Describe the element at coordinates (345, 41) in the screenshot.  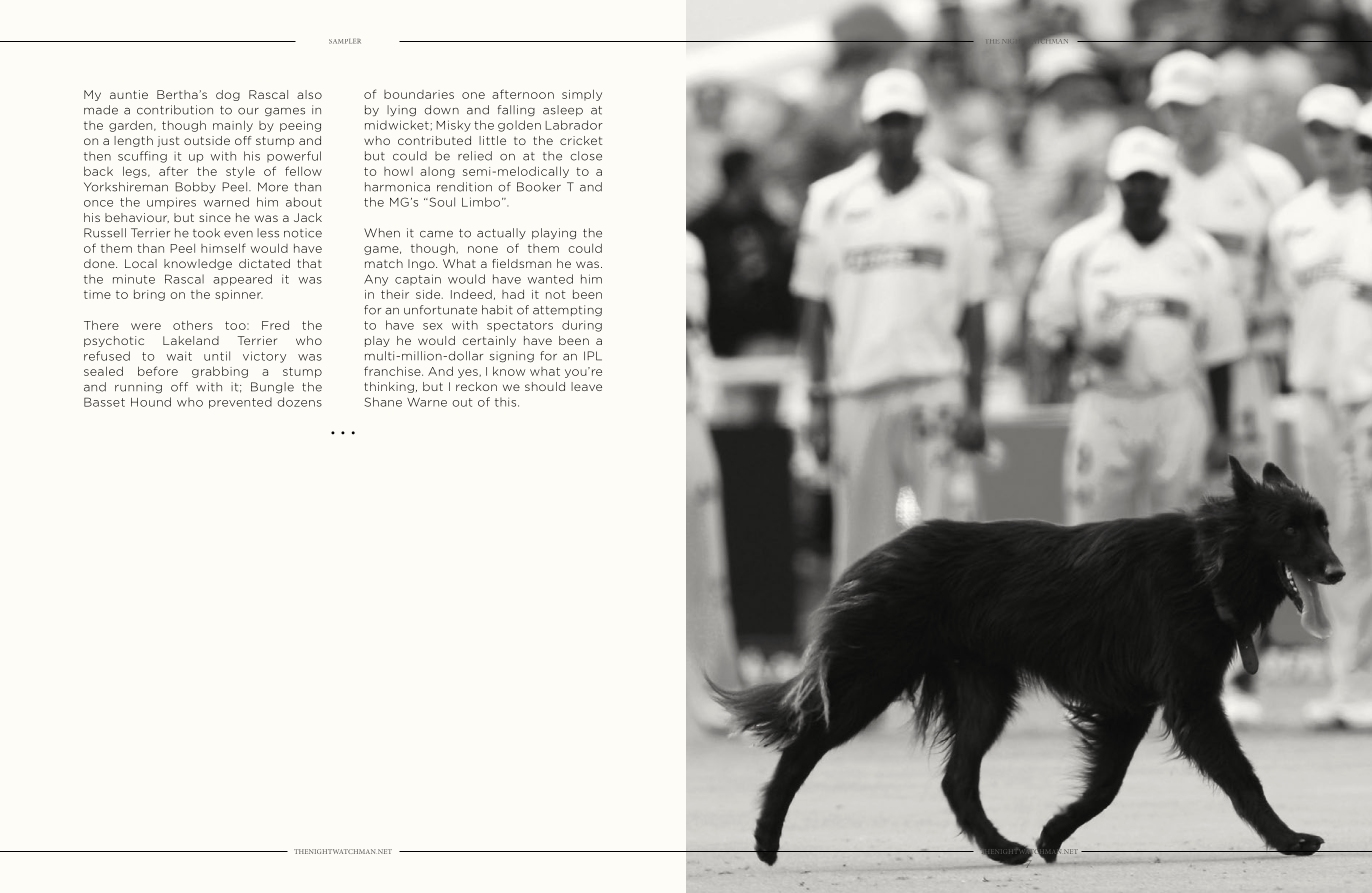
I see `SAMPLER` at that location.
